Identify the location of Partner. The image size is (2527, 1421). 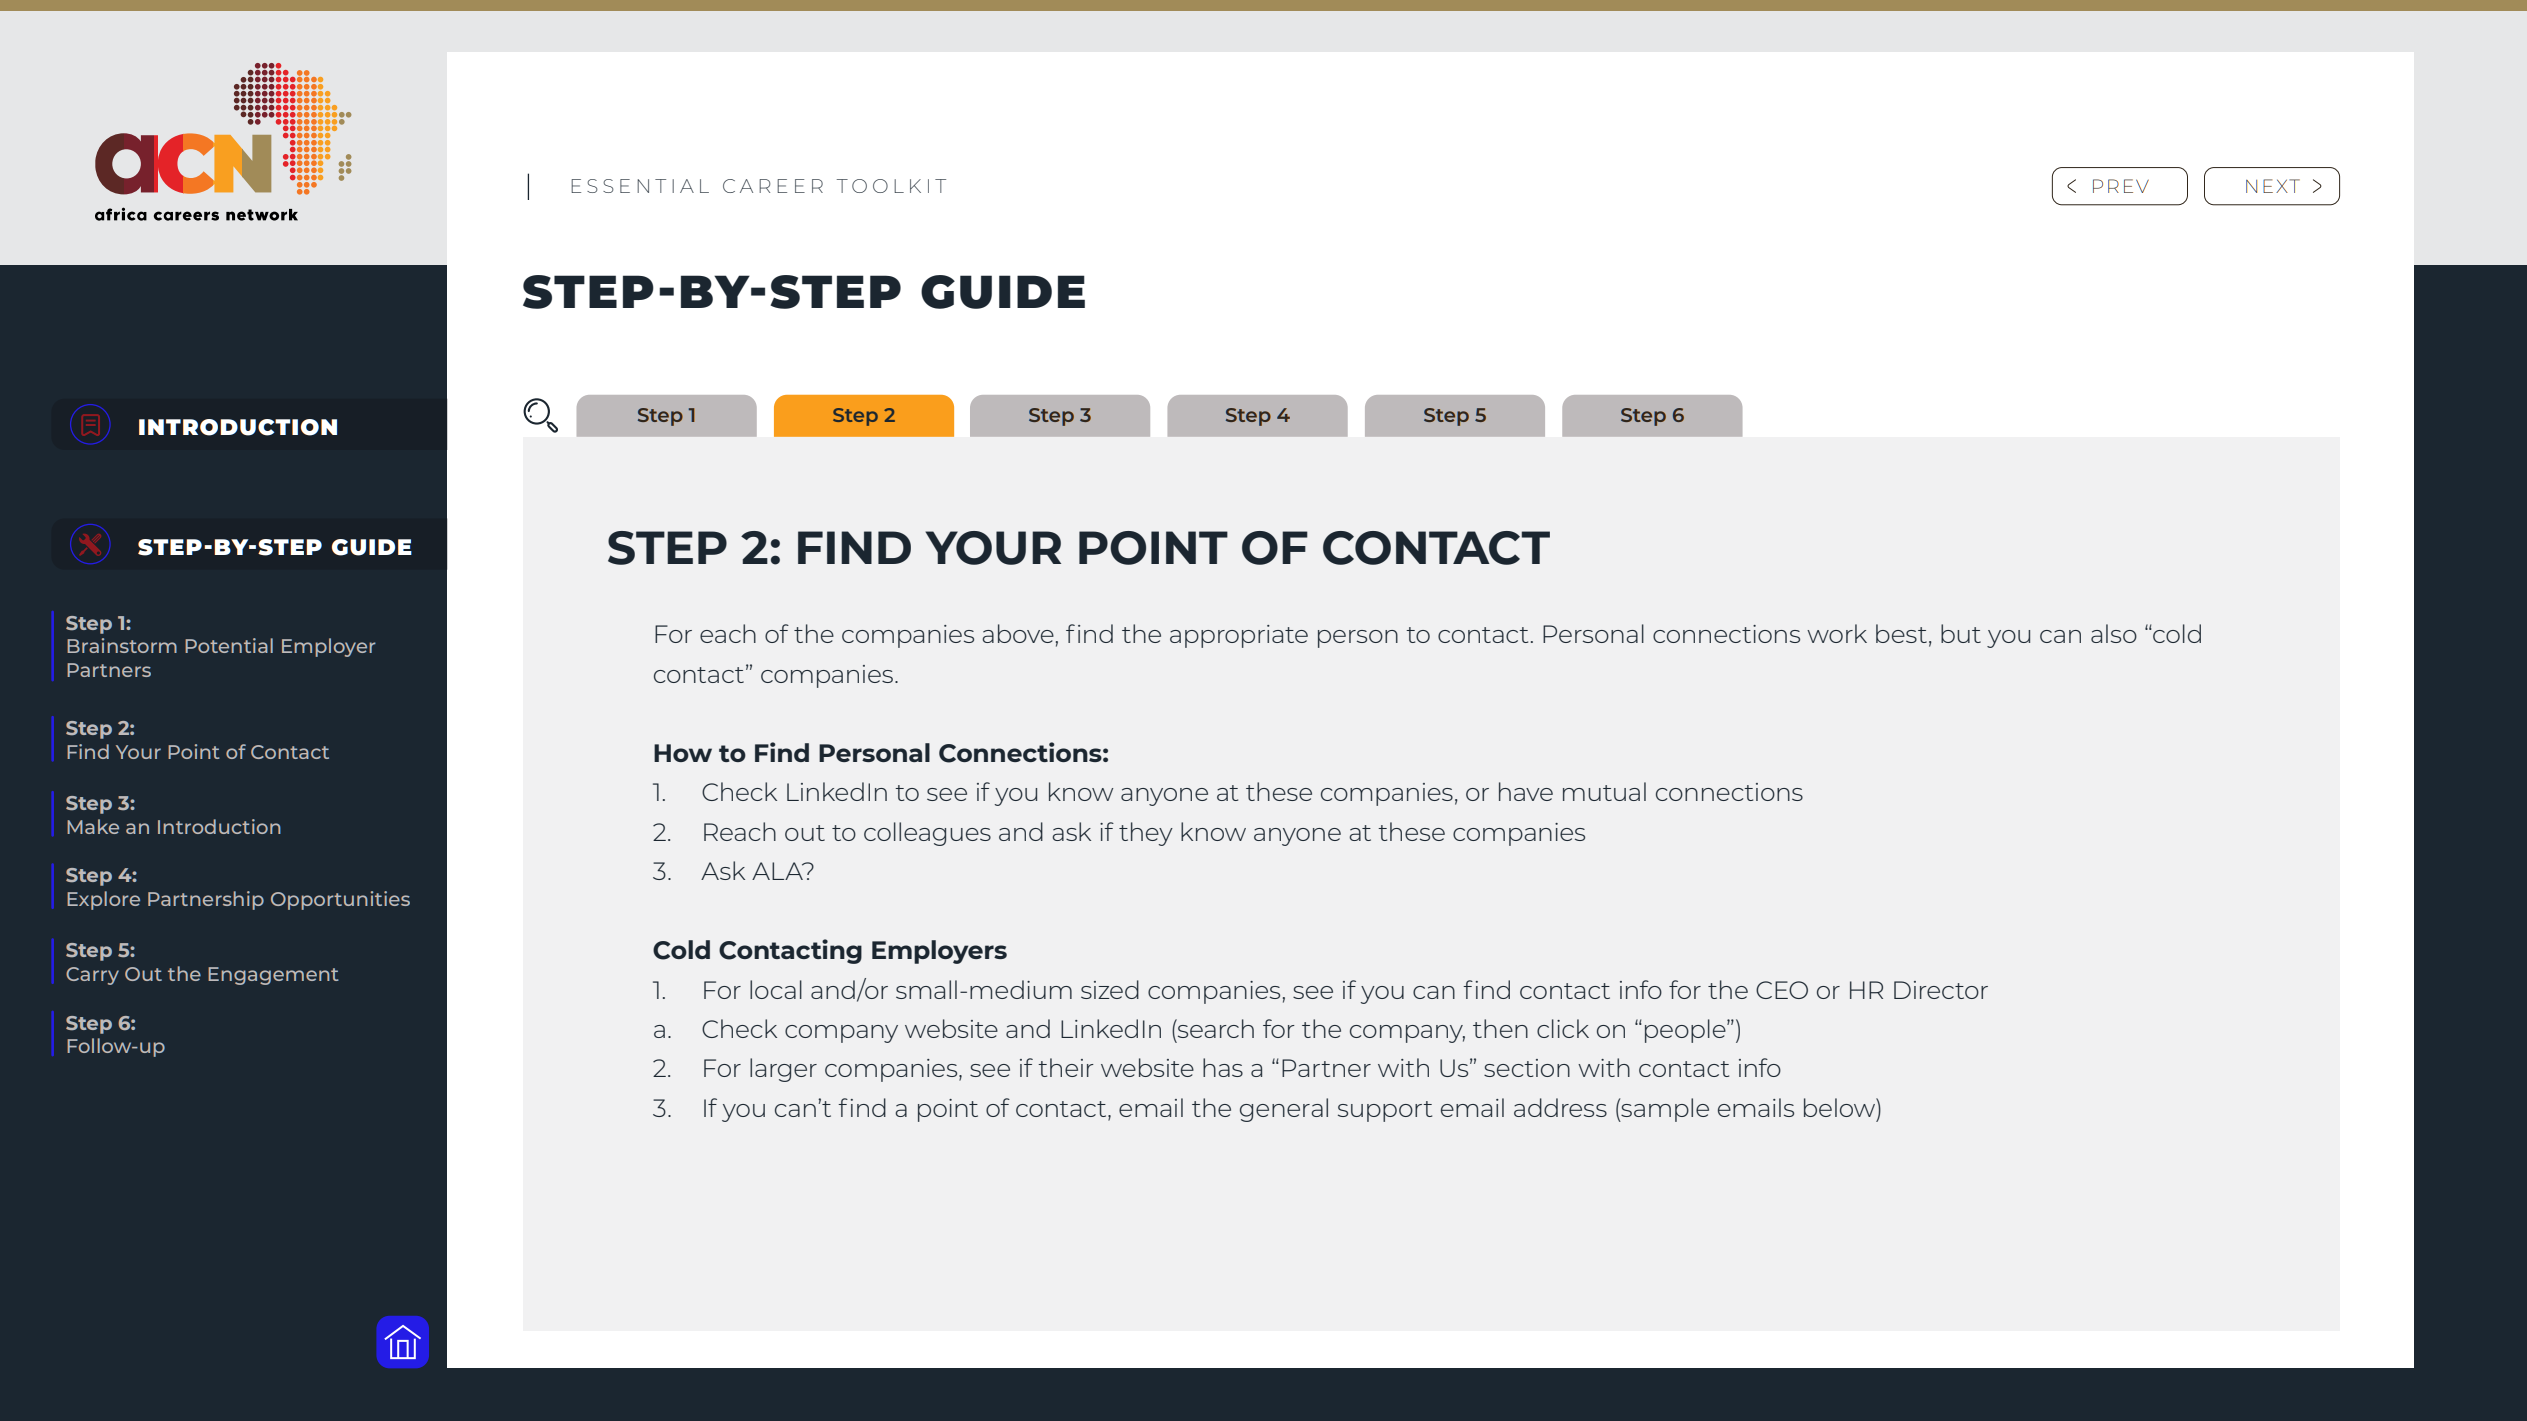
(1326, 1068).
